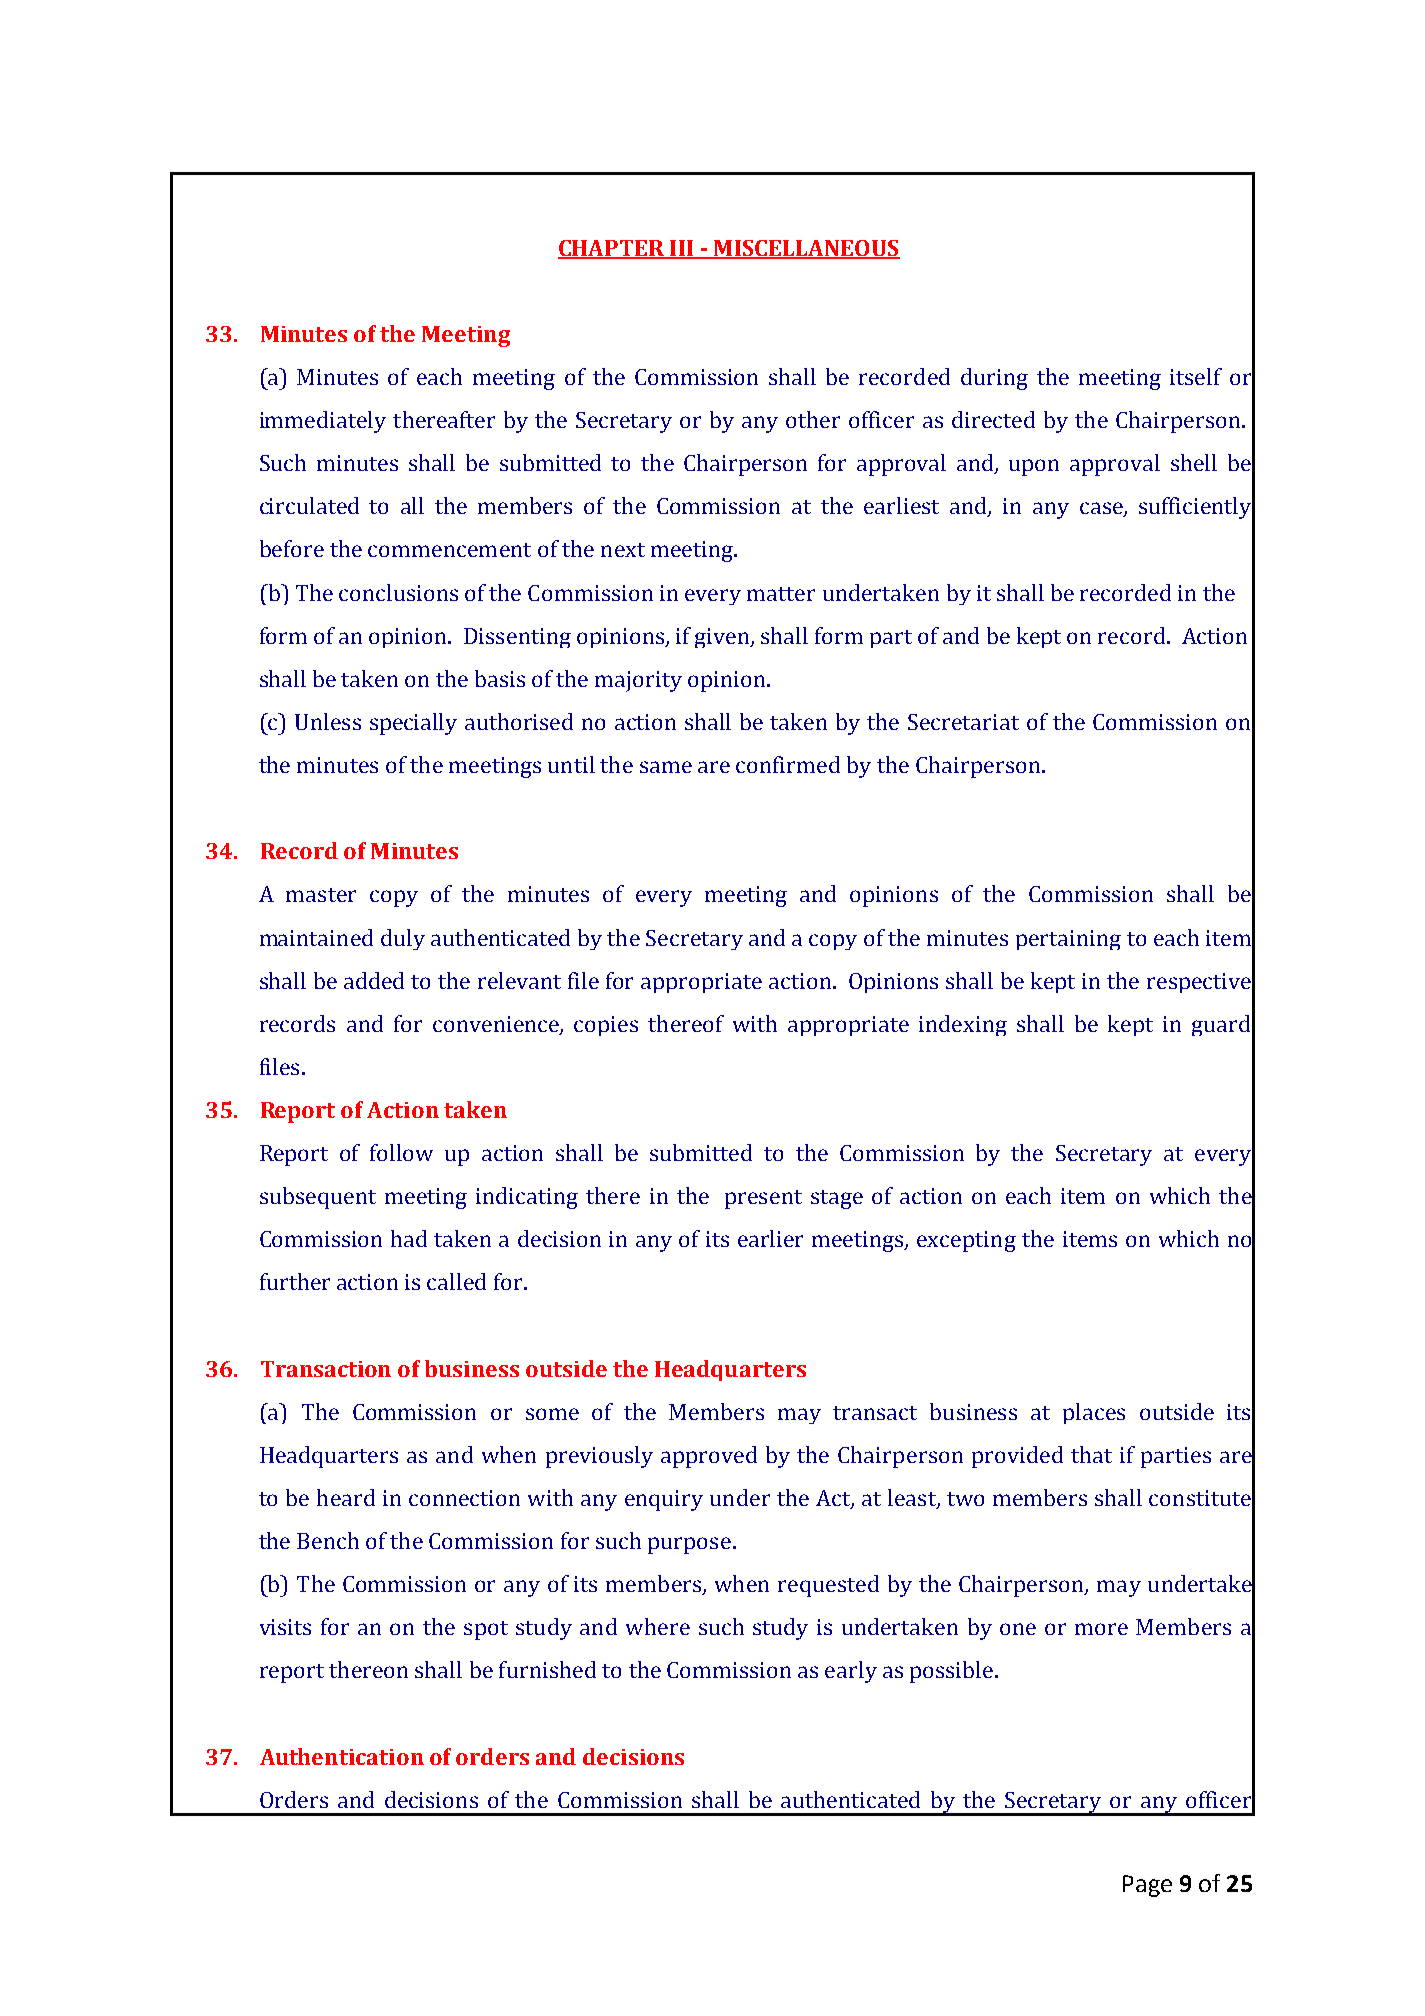 The width and height of the screenshot is (1425, 2016). Describe the element at coordinates (401, 1152) in the screenshot. I see `follow` at that location.
